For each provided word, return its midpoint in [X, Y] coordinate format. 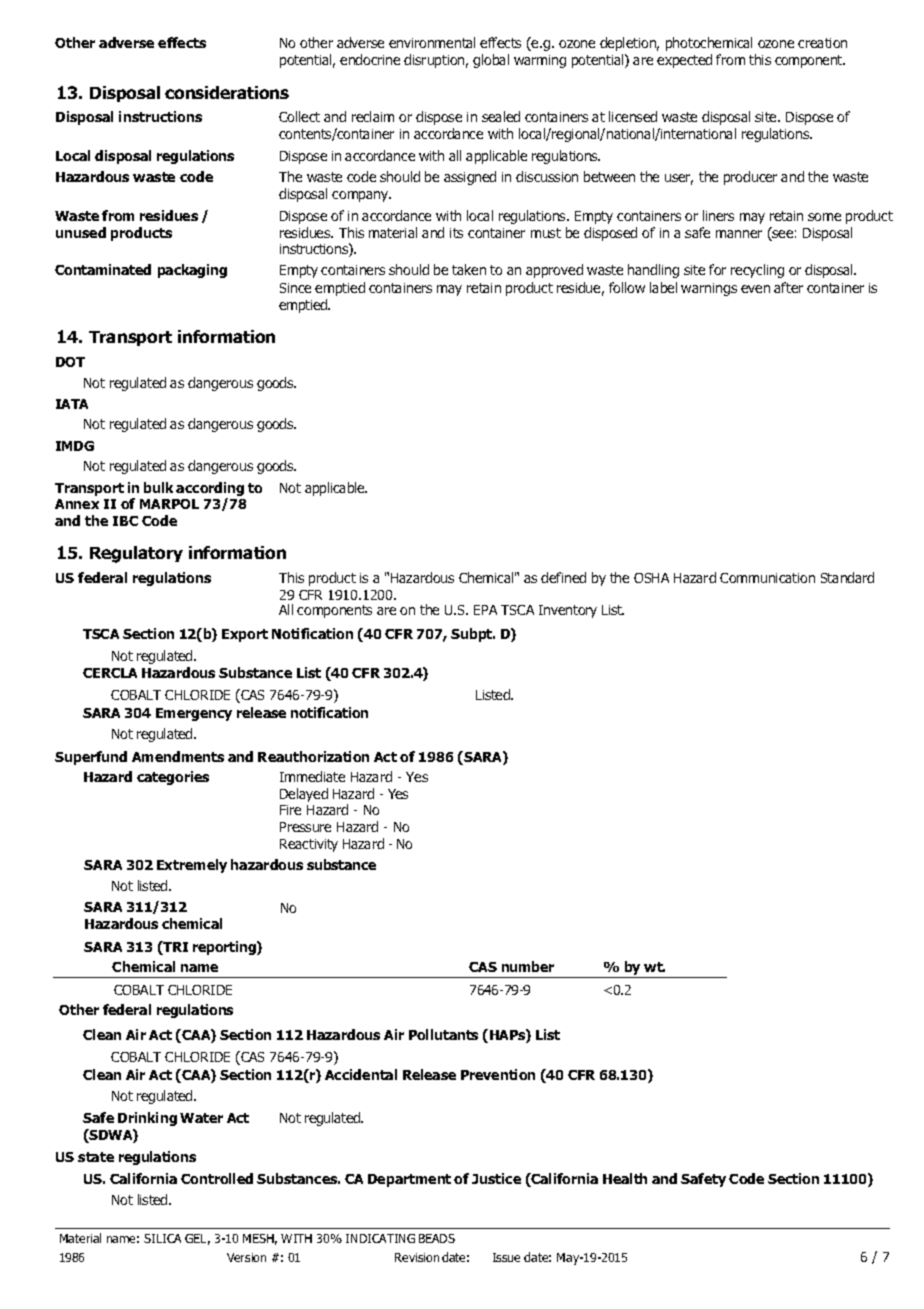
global [491, 61]
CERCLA [110, 673]
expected [684, 61]
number [528, 966]
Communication [767, 578]
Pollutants [443, 1034]
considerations [227, 92]
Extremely [192, 866]
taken [469, 269]
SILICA [162, 1238]
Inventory [568, 611]
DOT [70, 362]
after [788, 287]
